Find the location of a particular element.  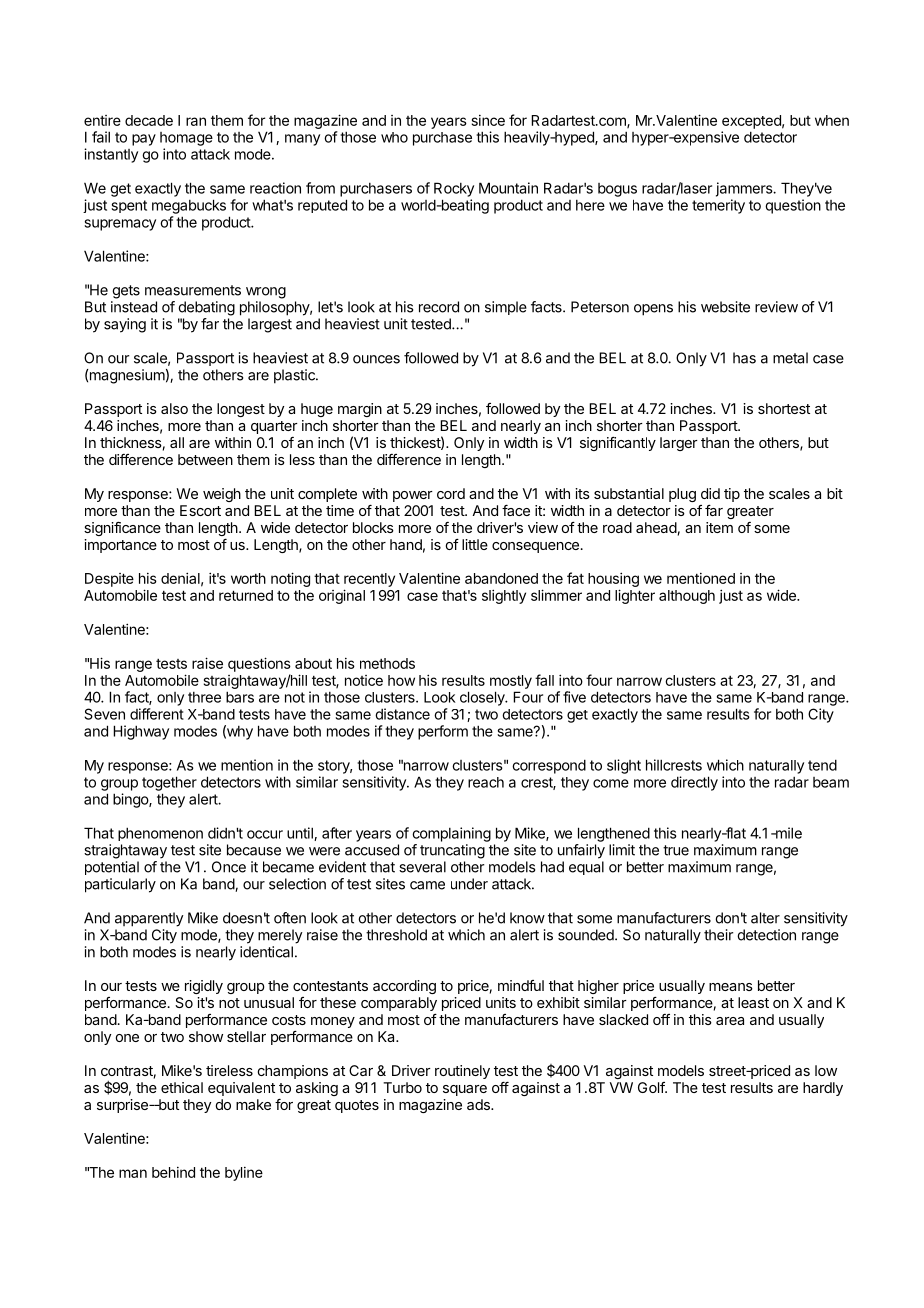

between is located at coordinates (205, 459).
